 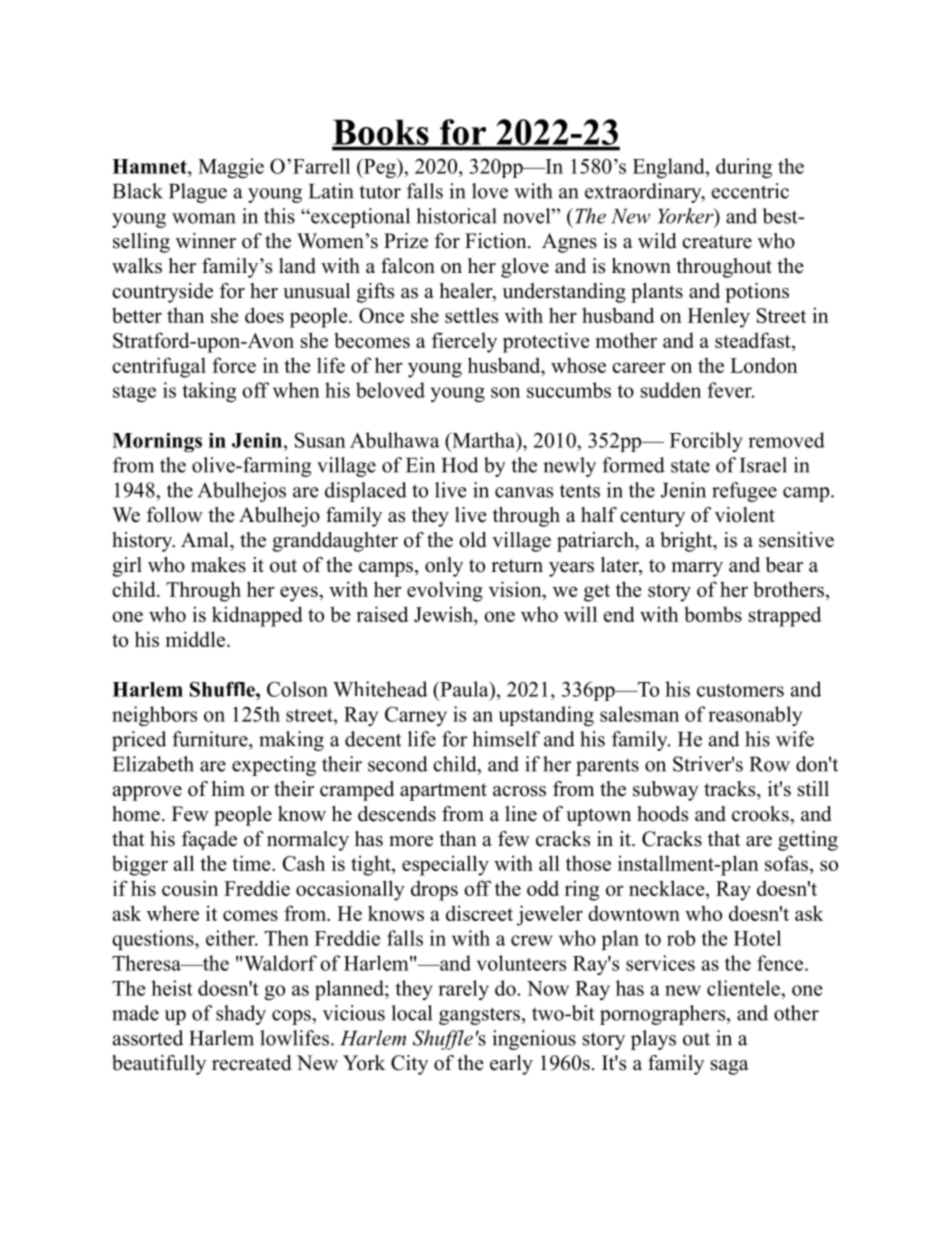 I want to click on crooks, so click(x=761, y=814).
